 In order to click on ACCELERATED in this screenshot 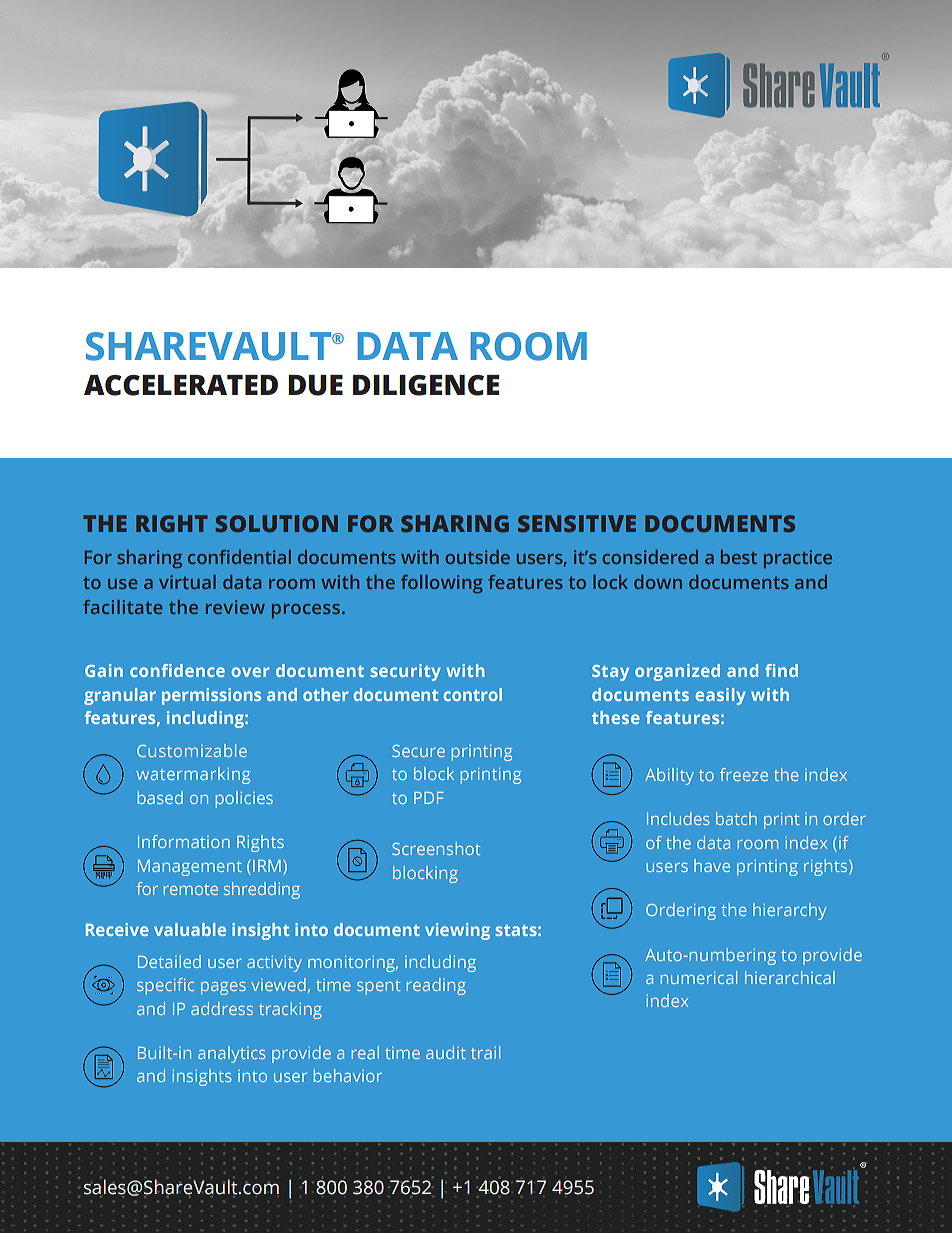, I will do `click(181, 385)`.
